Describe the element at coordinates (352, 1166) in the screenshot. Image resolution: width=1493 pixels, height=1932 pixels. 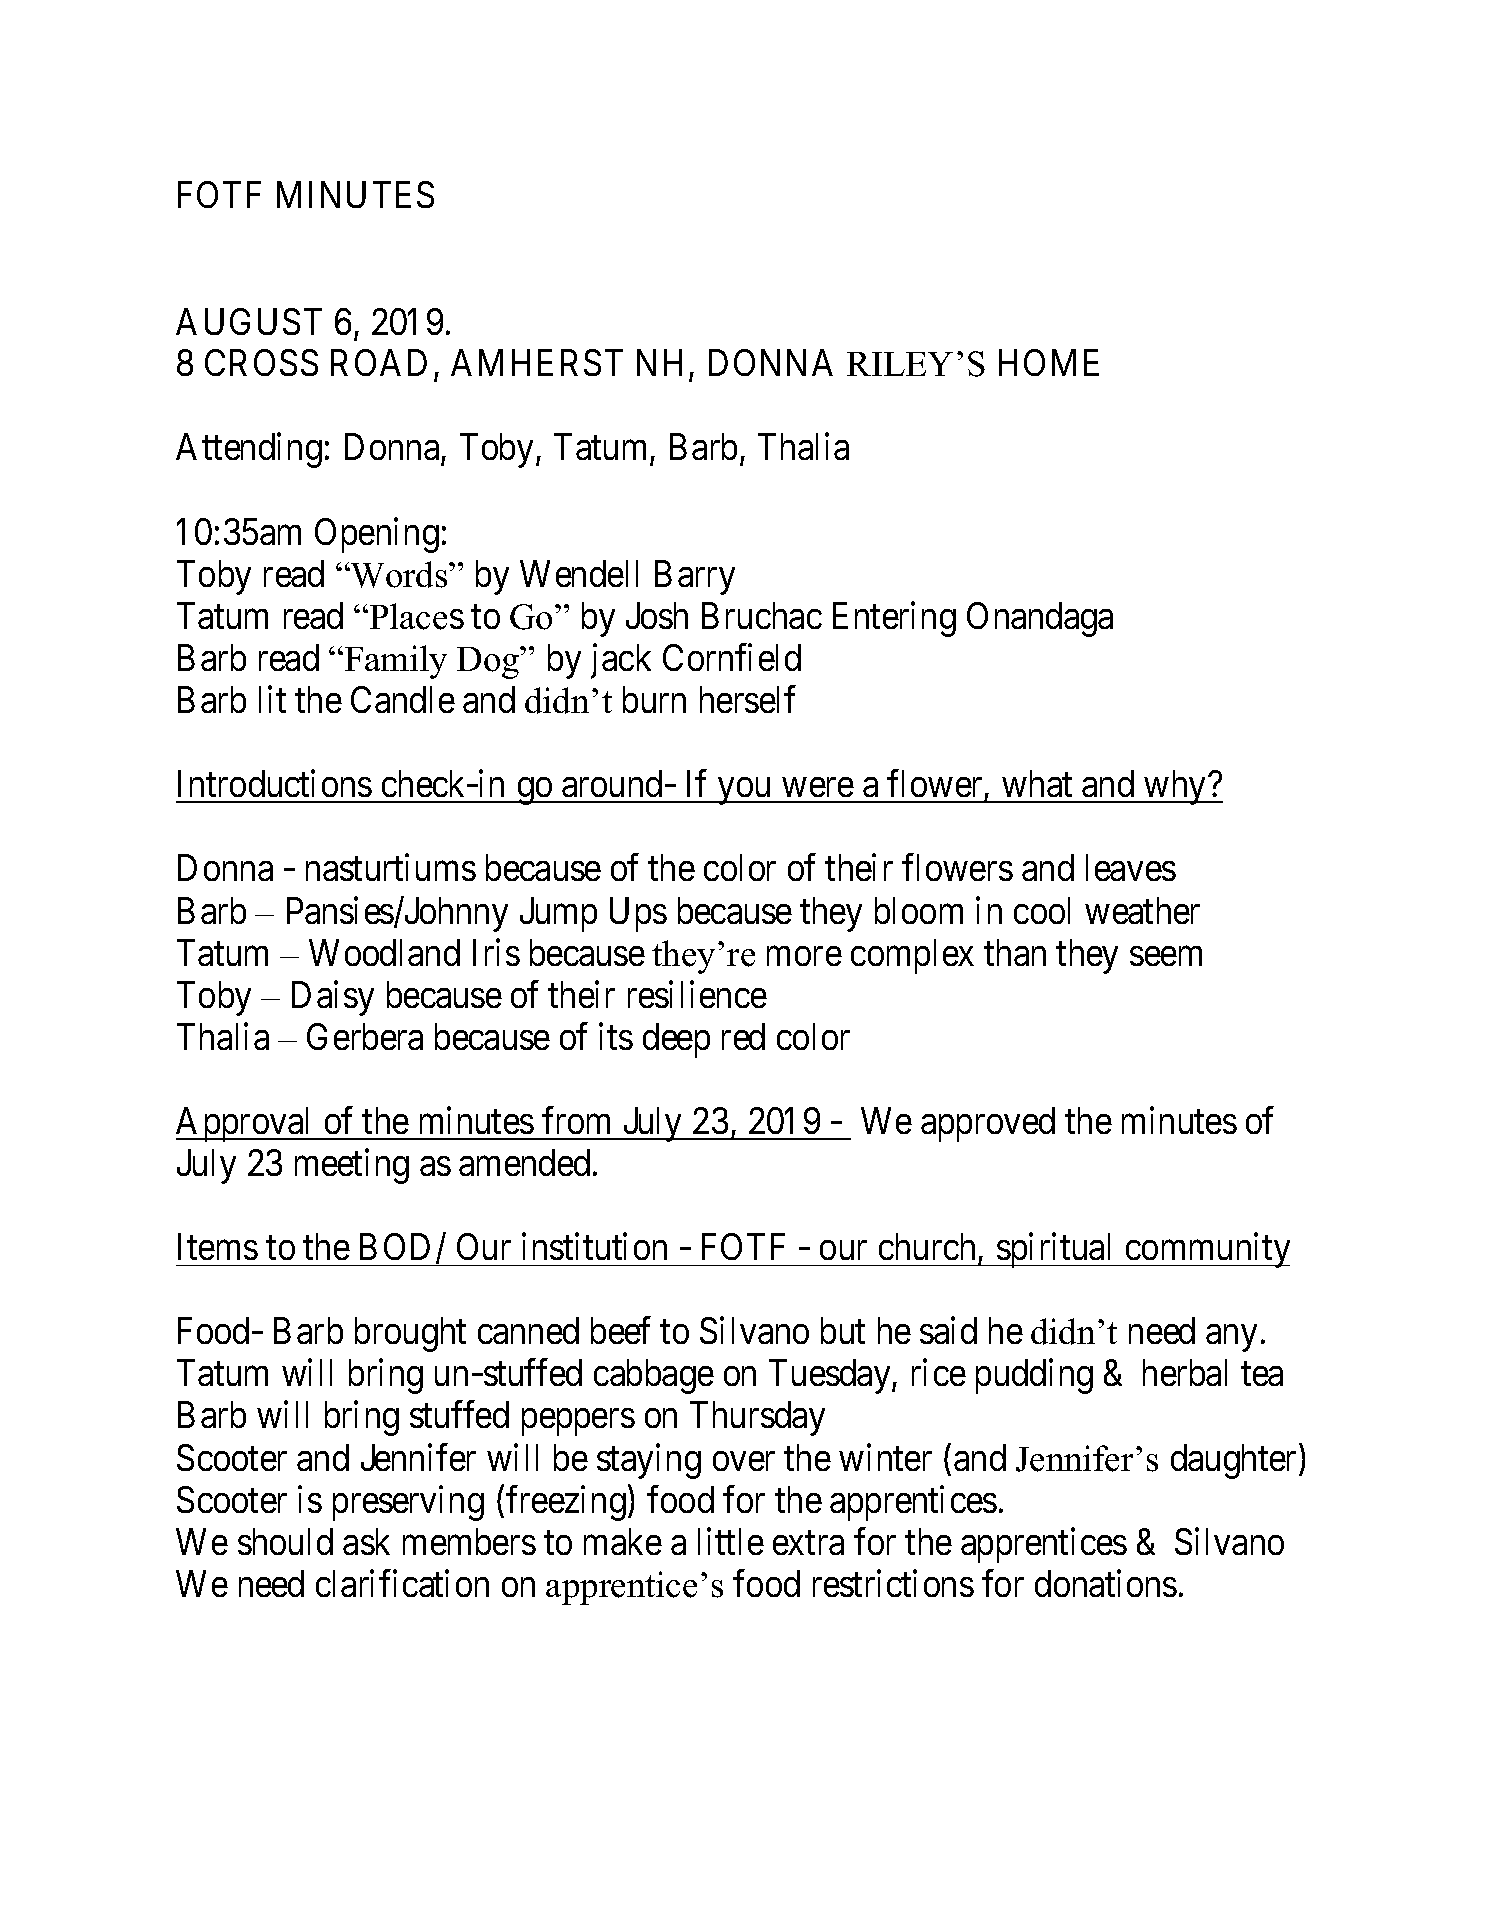
I see `meeting` at that location.
